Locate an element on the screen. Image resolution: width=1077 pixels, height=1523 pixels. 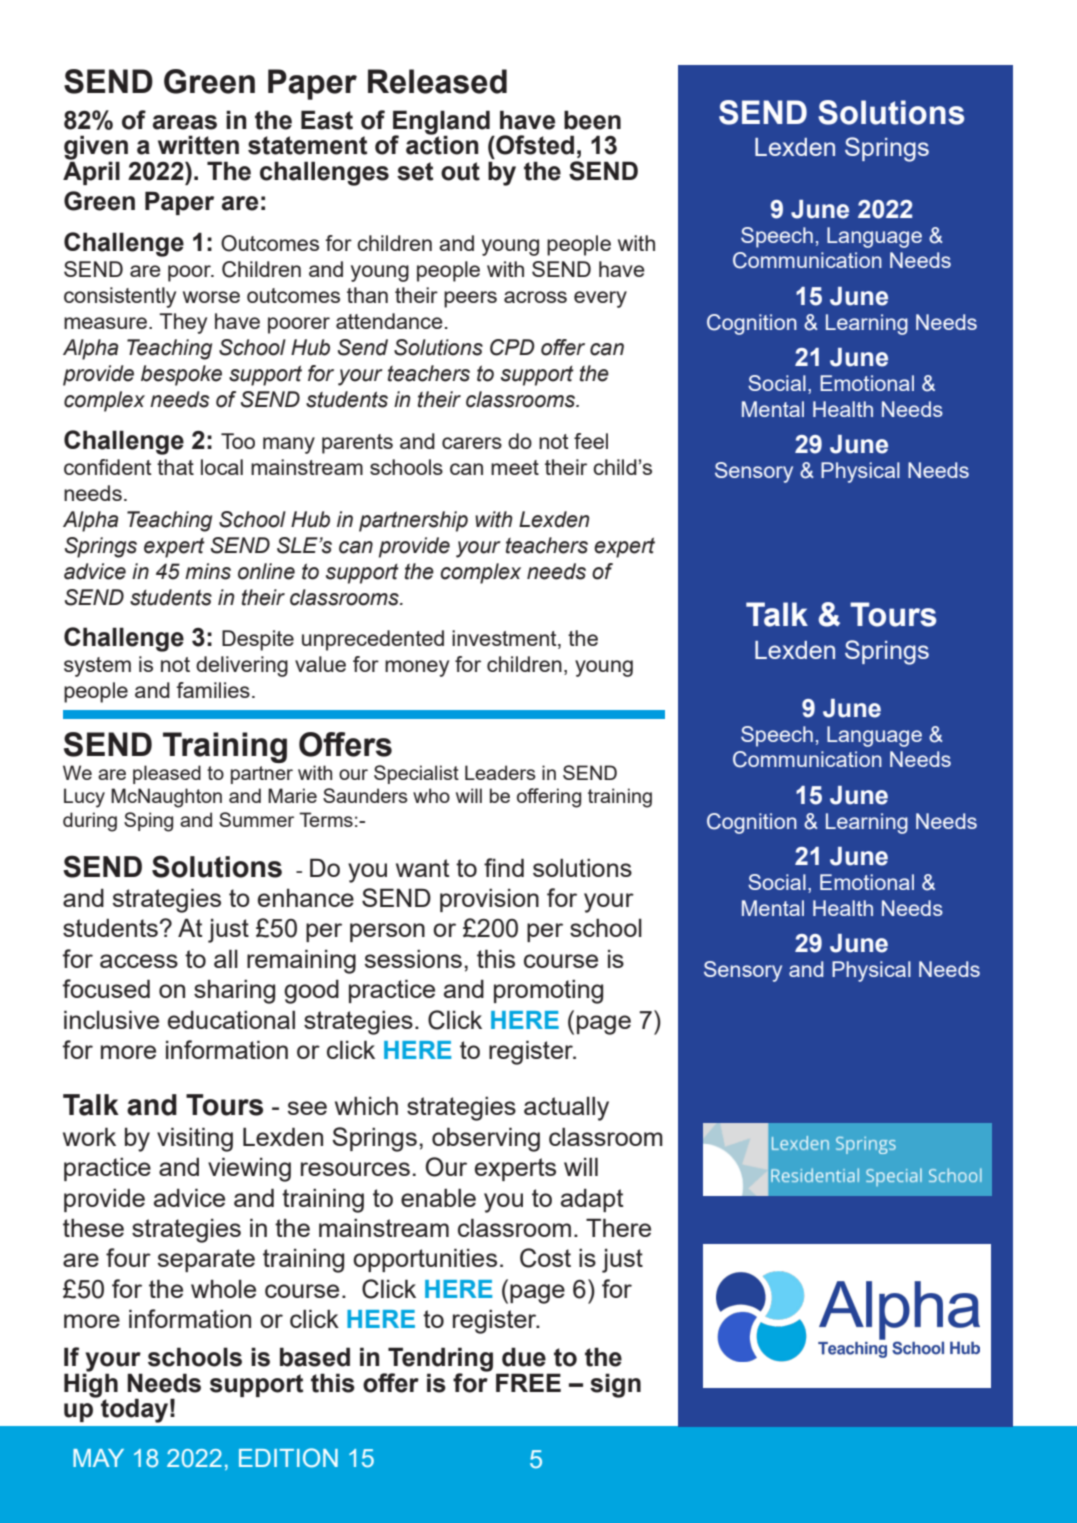
High is located at coordinates (91, 1385).
